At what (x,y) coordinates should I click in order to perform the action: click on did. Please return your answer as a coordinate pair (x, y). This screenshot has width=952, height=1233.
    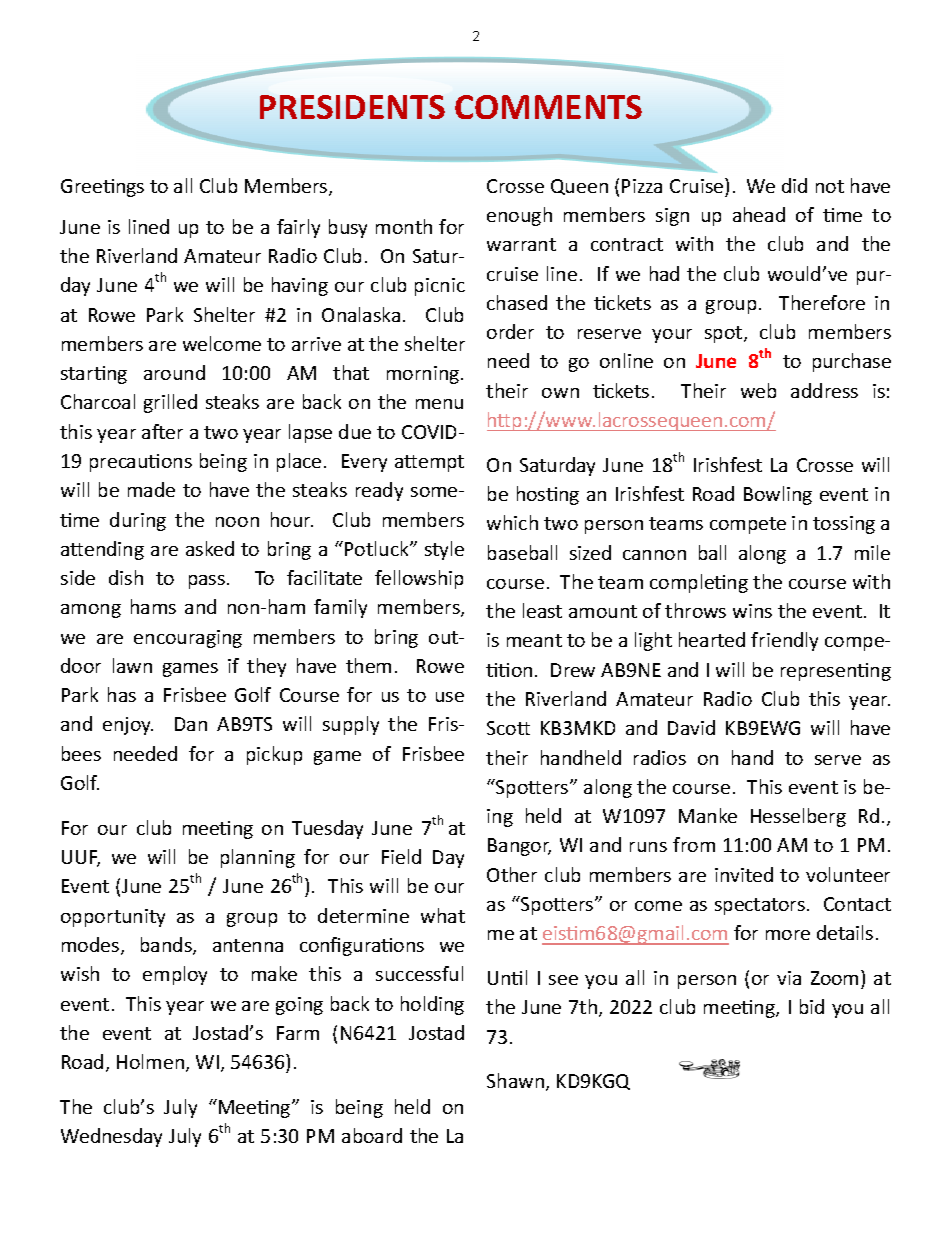
    Looking at the image, I should click on (794, 185).
